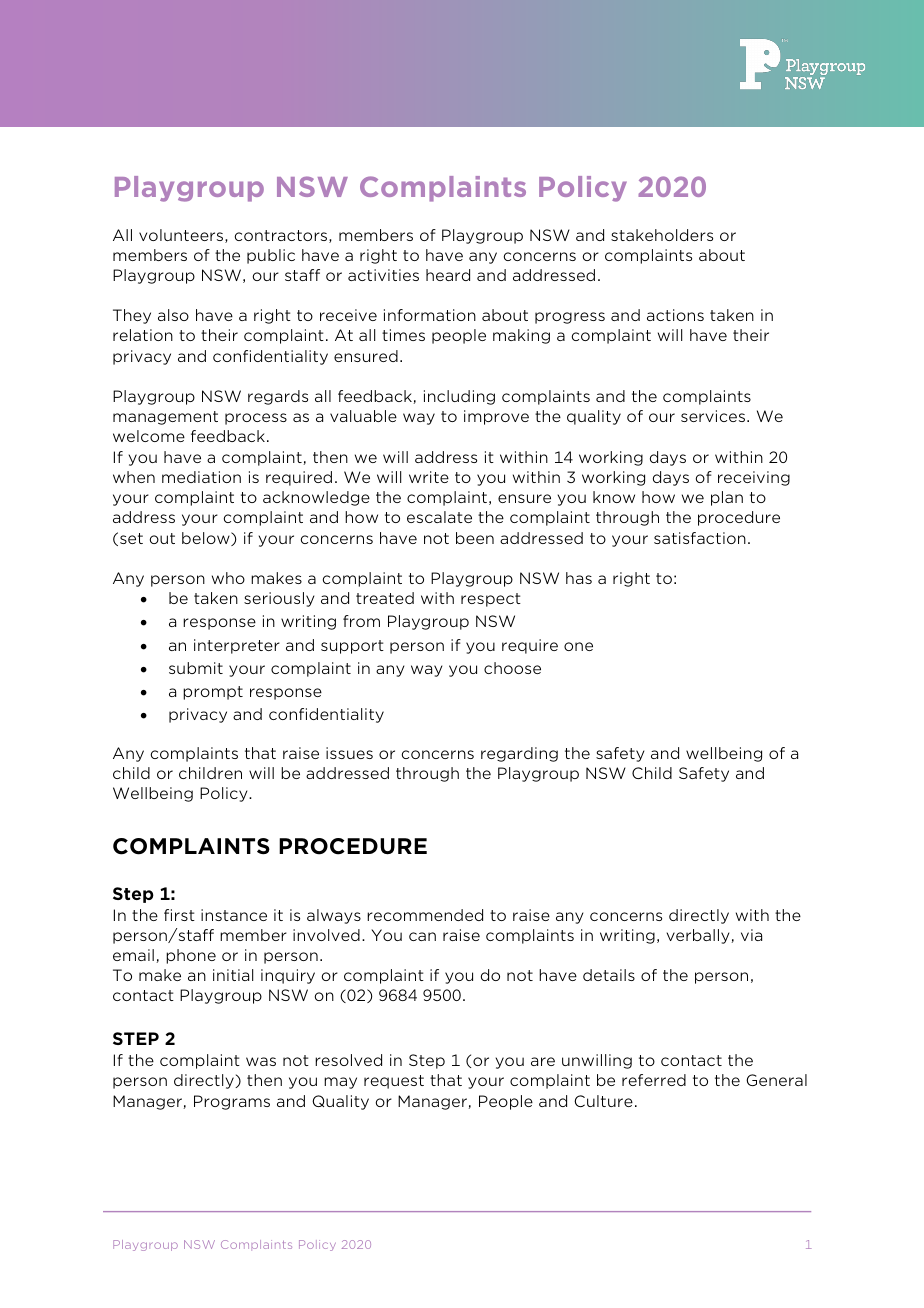 This screenshot has height=1308, width=924. I want to click on referred, so click(654, 1080).
